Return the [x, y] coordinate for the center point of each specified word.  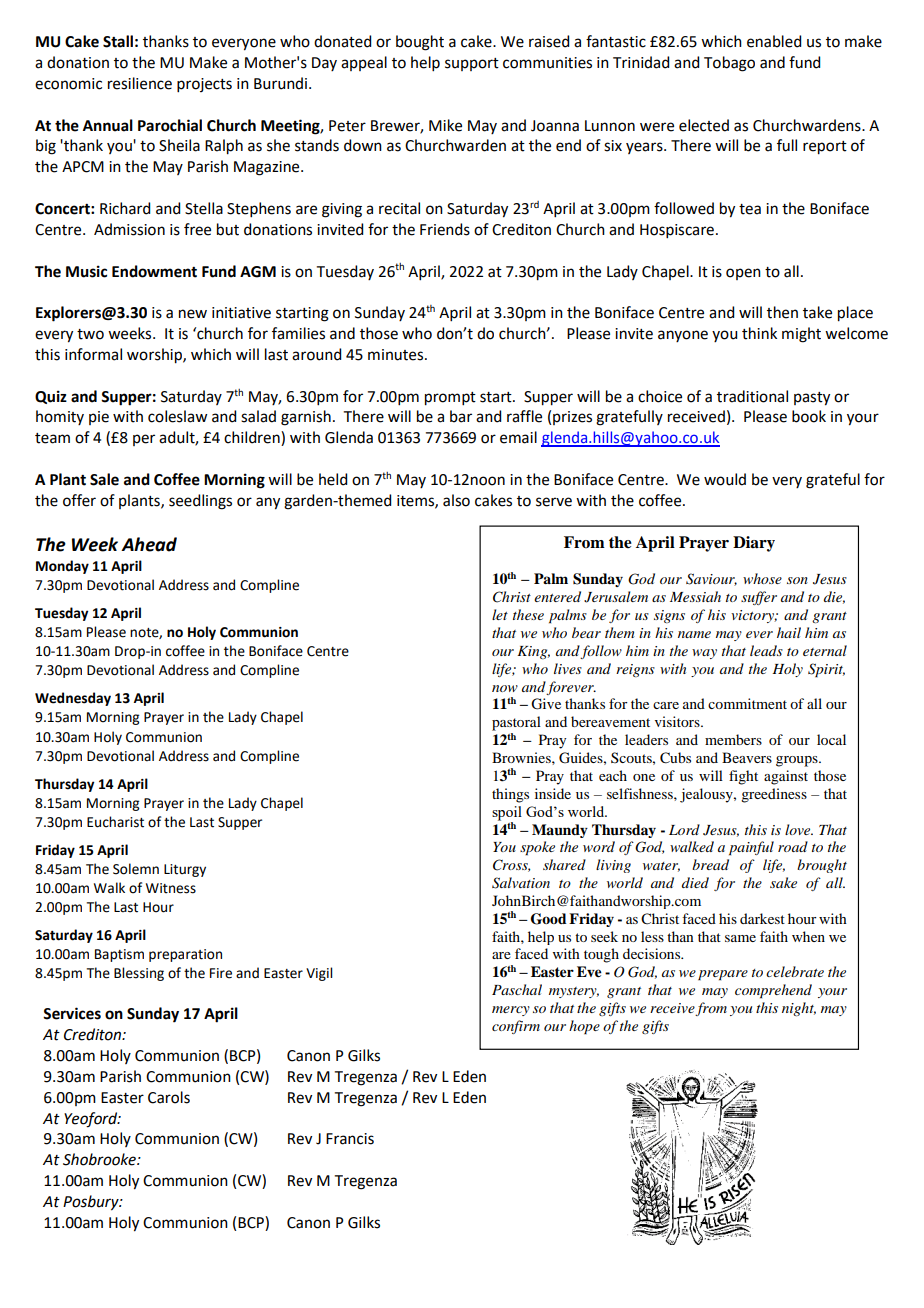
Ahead [149, 544]
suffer [759, 598]
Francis [350, 1139]
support [472, 64]
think [759, 333]
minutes [395, 355]
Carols [169, 1097]
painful [751, 848]
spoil [507, 813]
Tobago [729, 64]
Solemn [136, 869]
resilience [140, 83]
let [500, 614]
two [90, 334]
